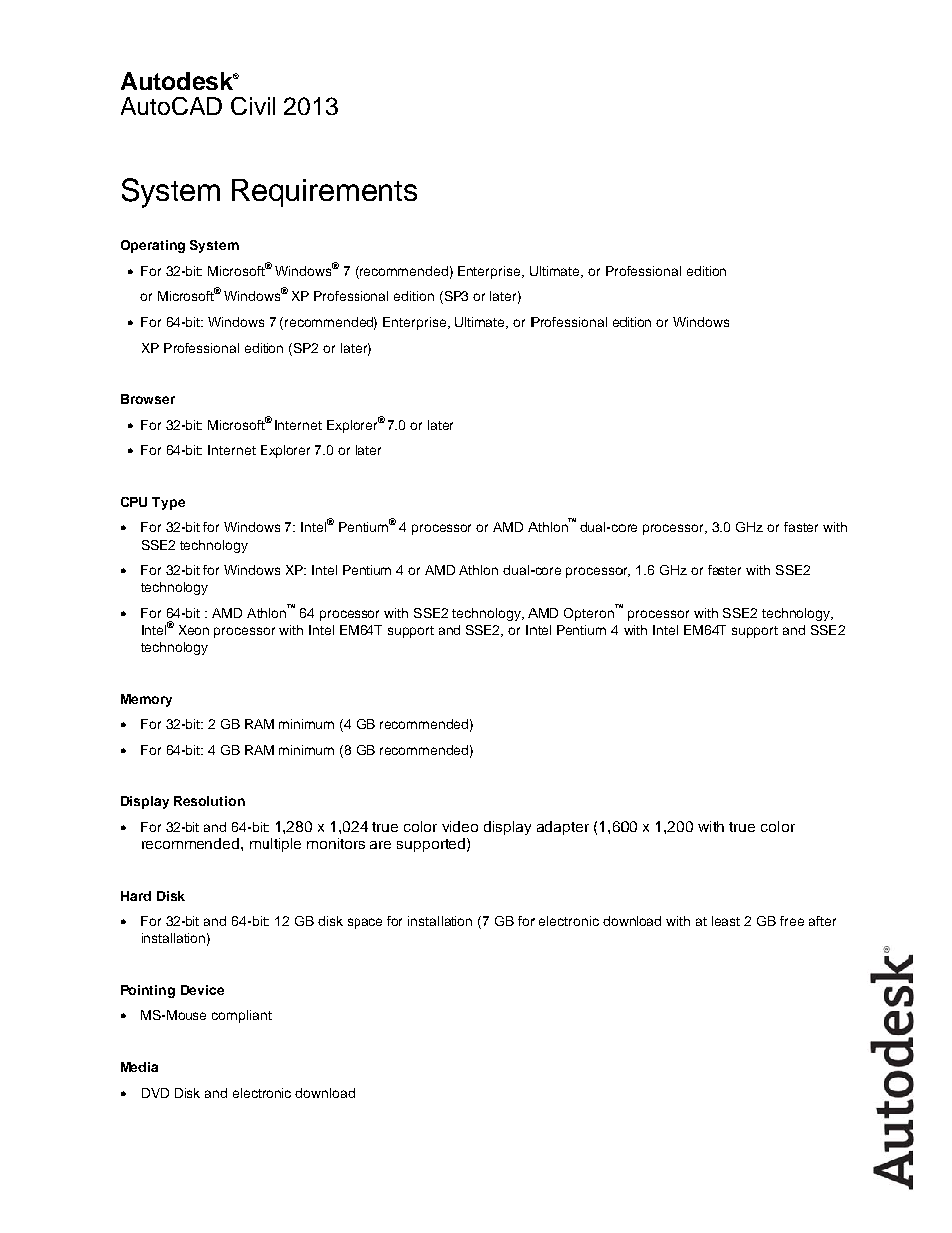 The image size is (952, 1233). Describe the element at coordinates (563, 828) in the image. I see `adapter` at that location.
